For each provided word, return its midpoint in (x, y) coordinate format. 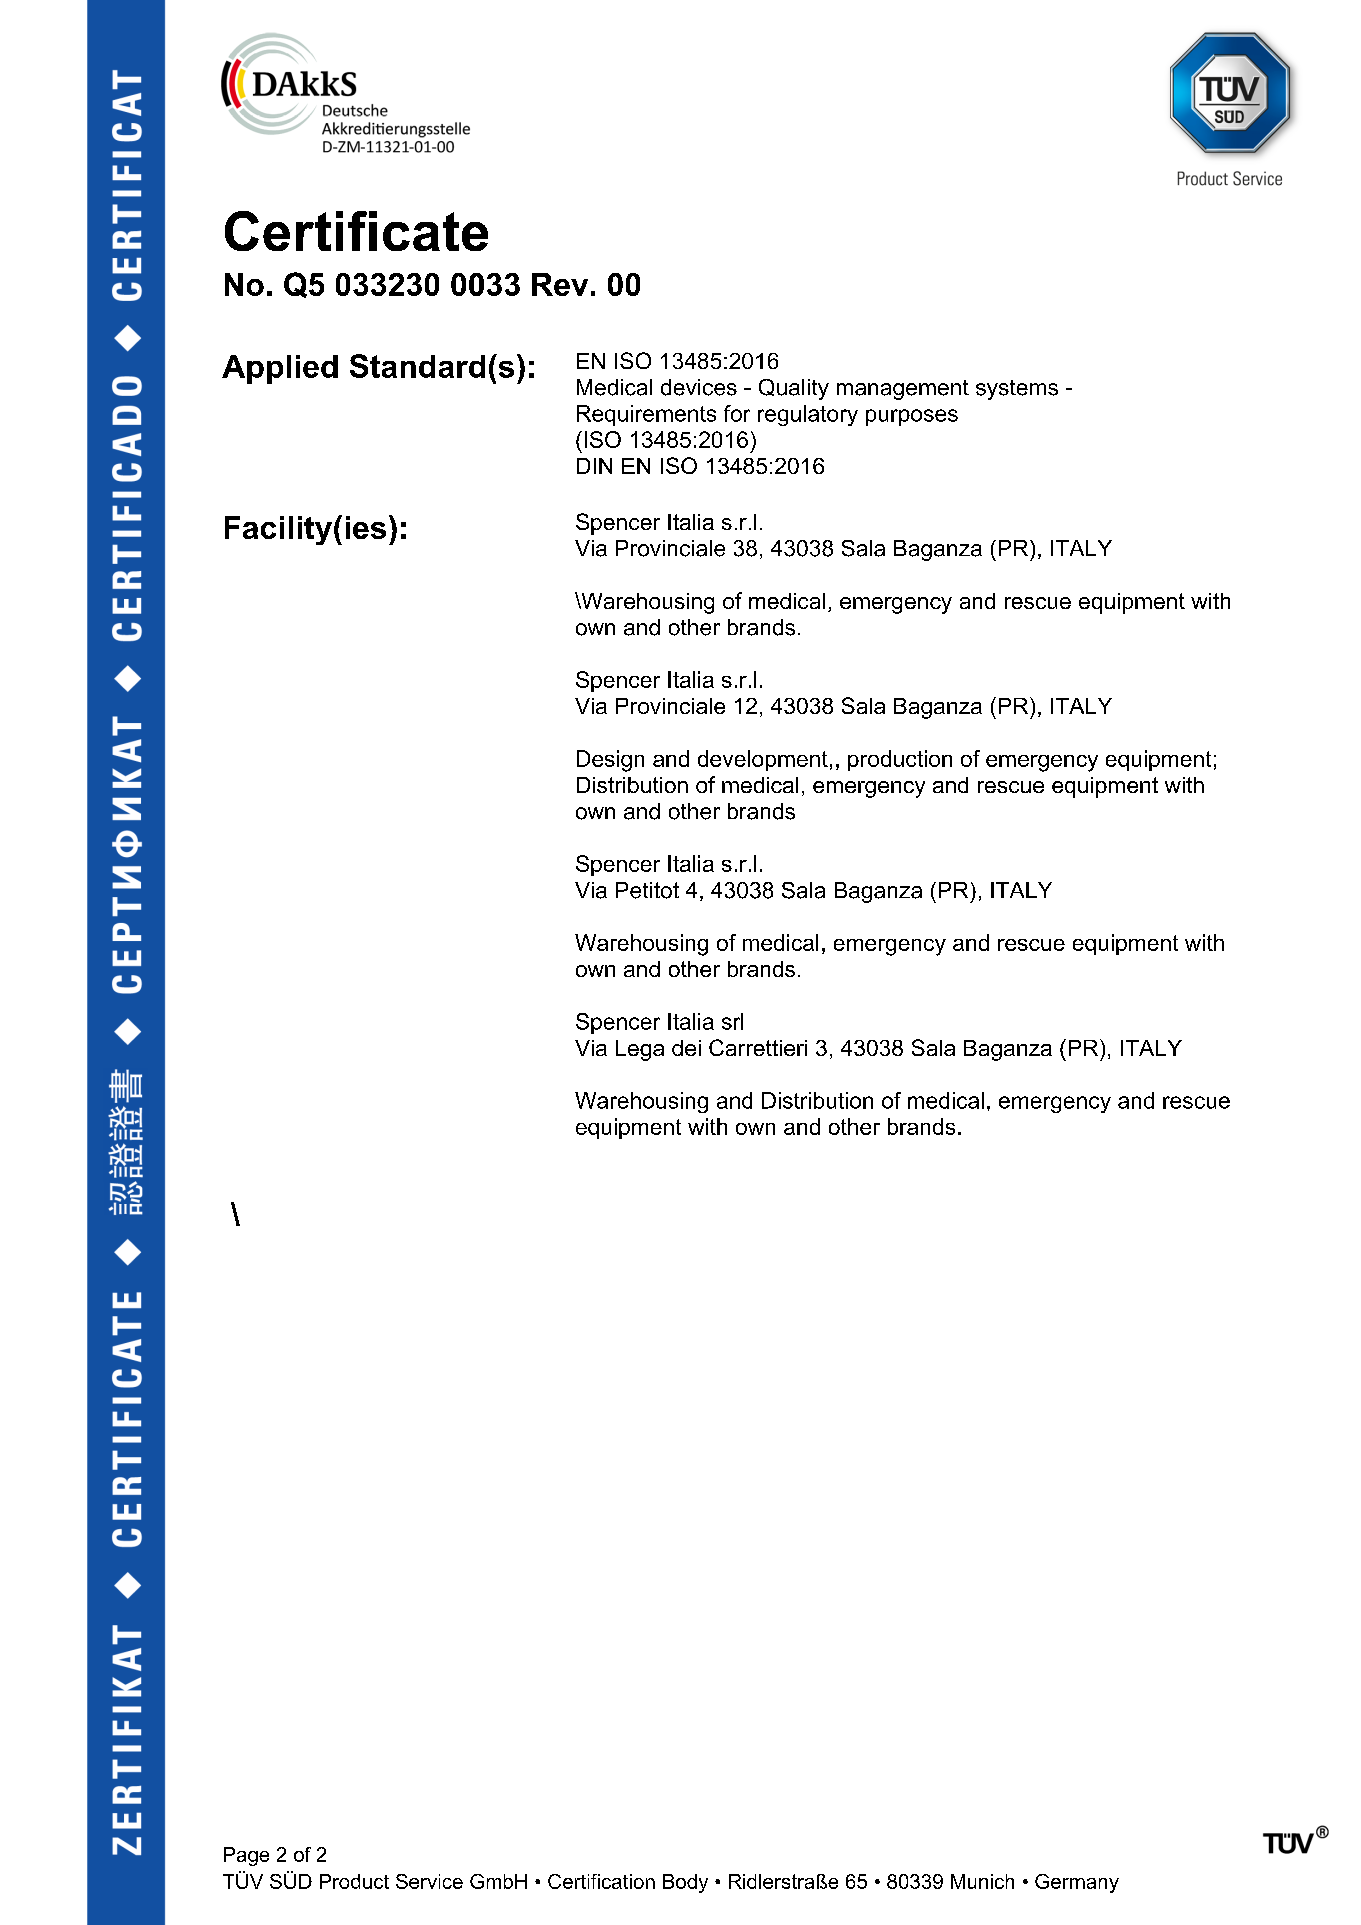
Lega (640, 1050)
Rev (560, 284)
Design (610, 761)
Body (685, 1883)
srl (732, 1021)
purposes (912, 417)
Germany (1077, 1883)
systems (1017, 390)
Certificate (356, 231)
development (763, 760)
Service (429, 1881)
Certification (601, 1881)
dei (686, 1048)
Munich (982, 1881)
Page (246, 1856)
